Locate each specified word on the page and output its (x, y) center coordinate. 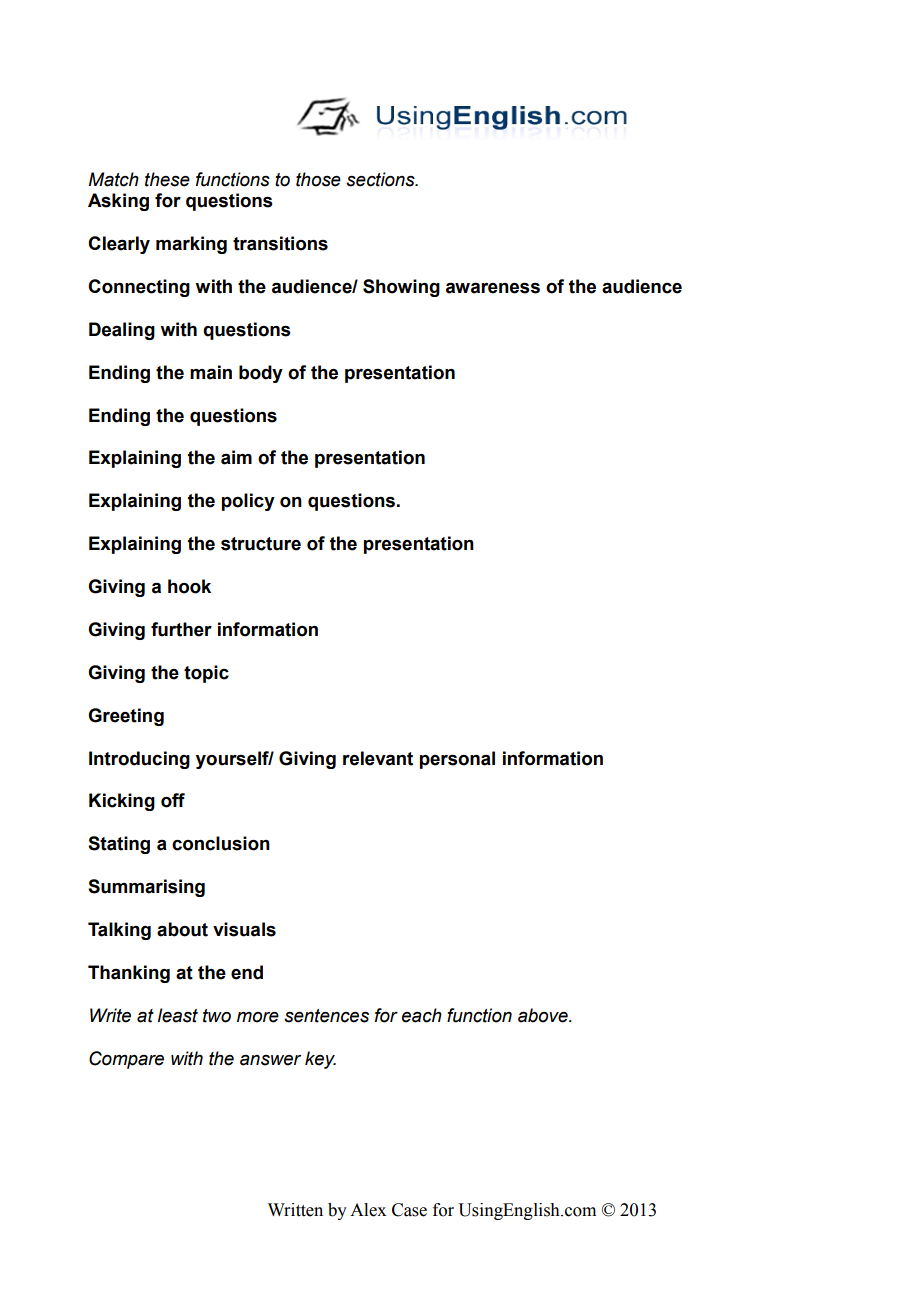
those (318, 179)
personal (457, 760)
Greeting (126, 717)
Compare (126, 1060)
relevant (378, 758)
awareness (493, 288)
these (167, 179)
